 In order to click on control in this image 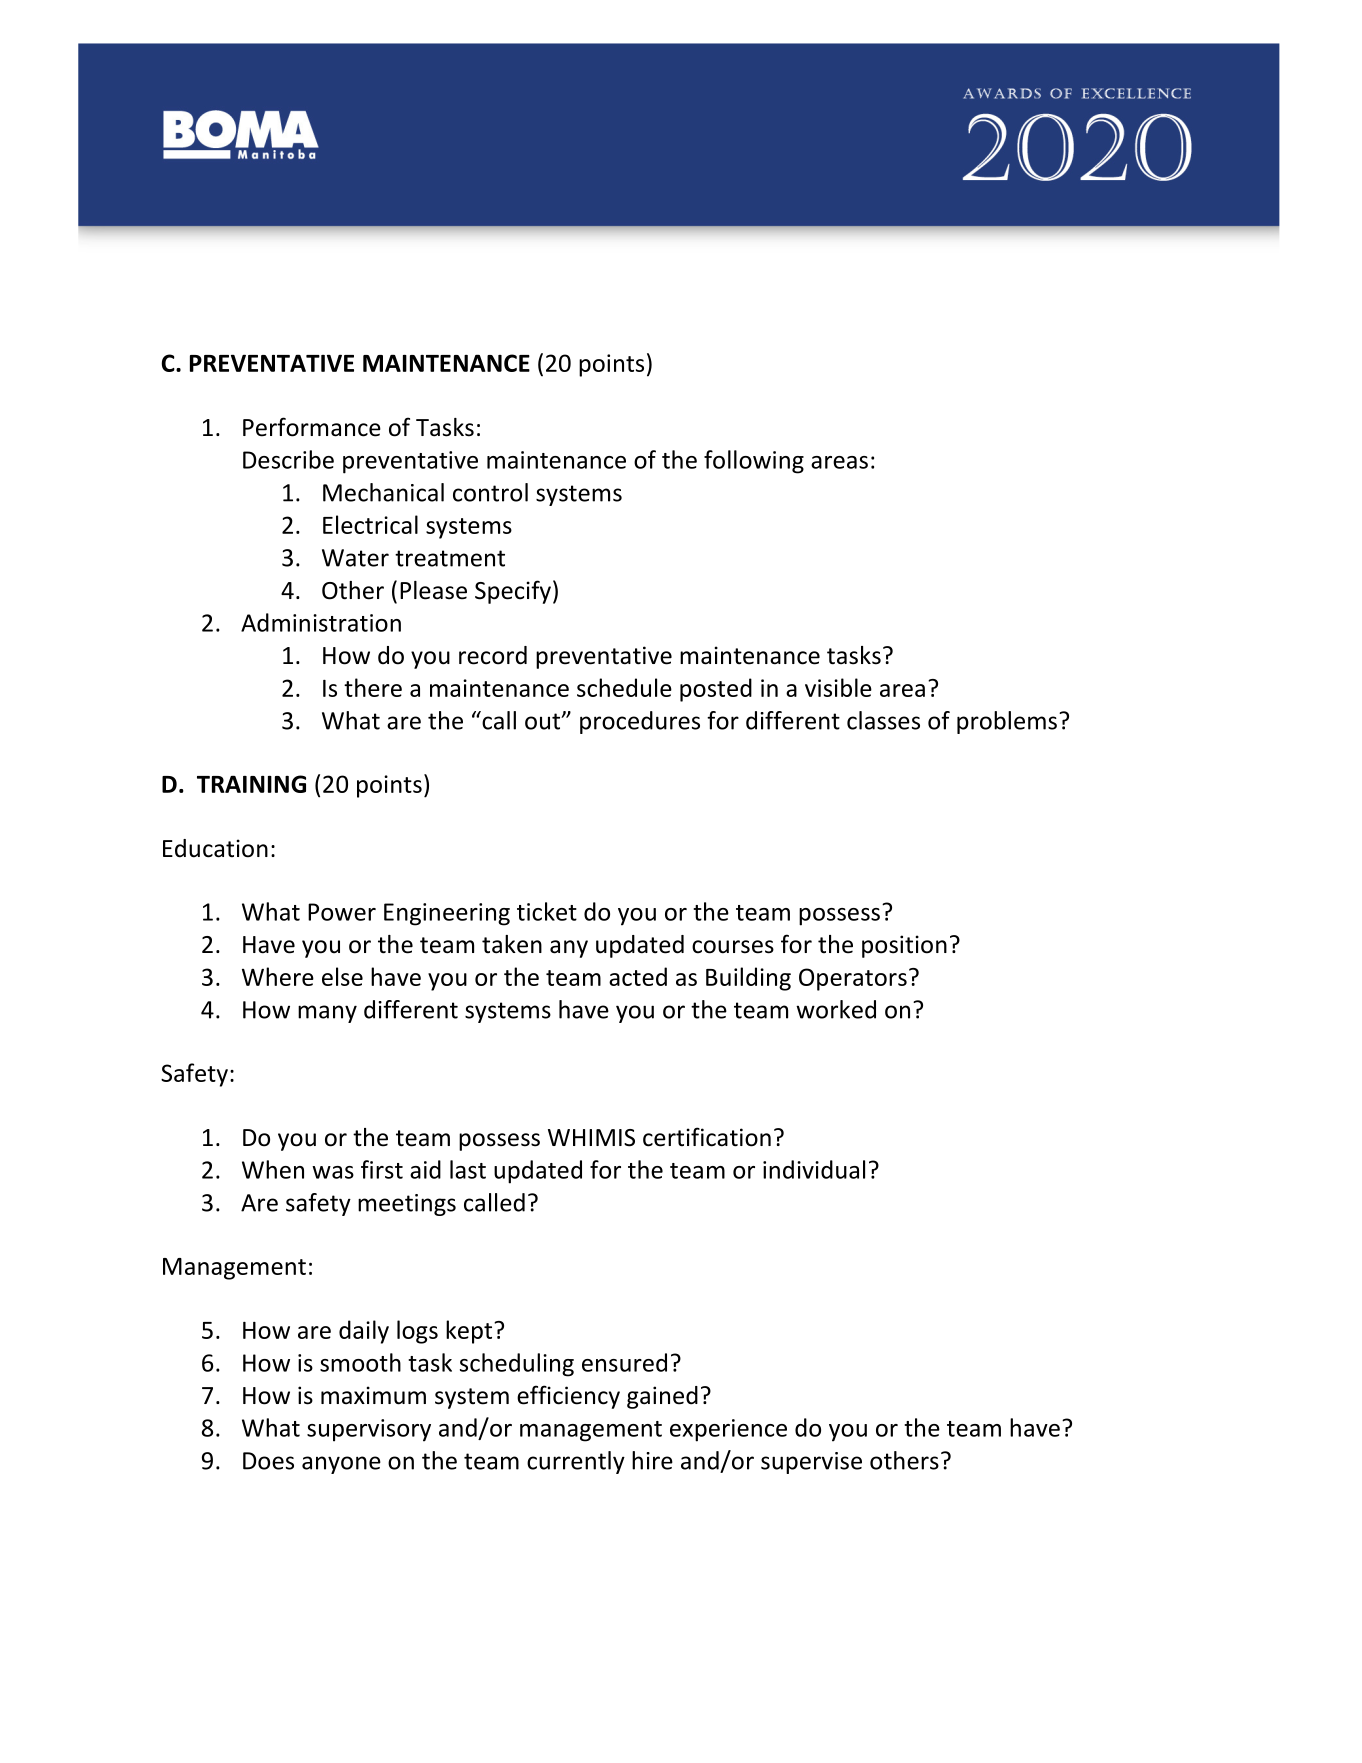, I will do `click(490, 492)`.
